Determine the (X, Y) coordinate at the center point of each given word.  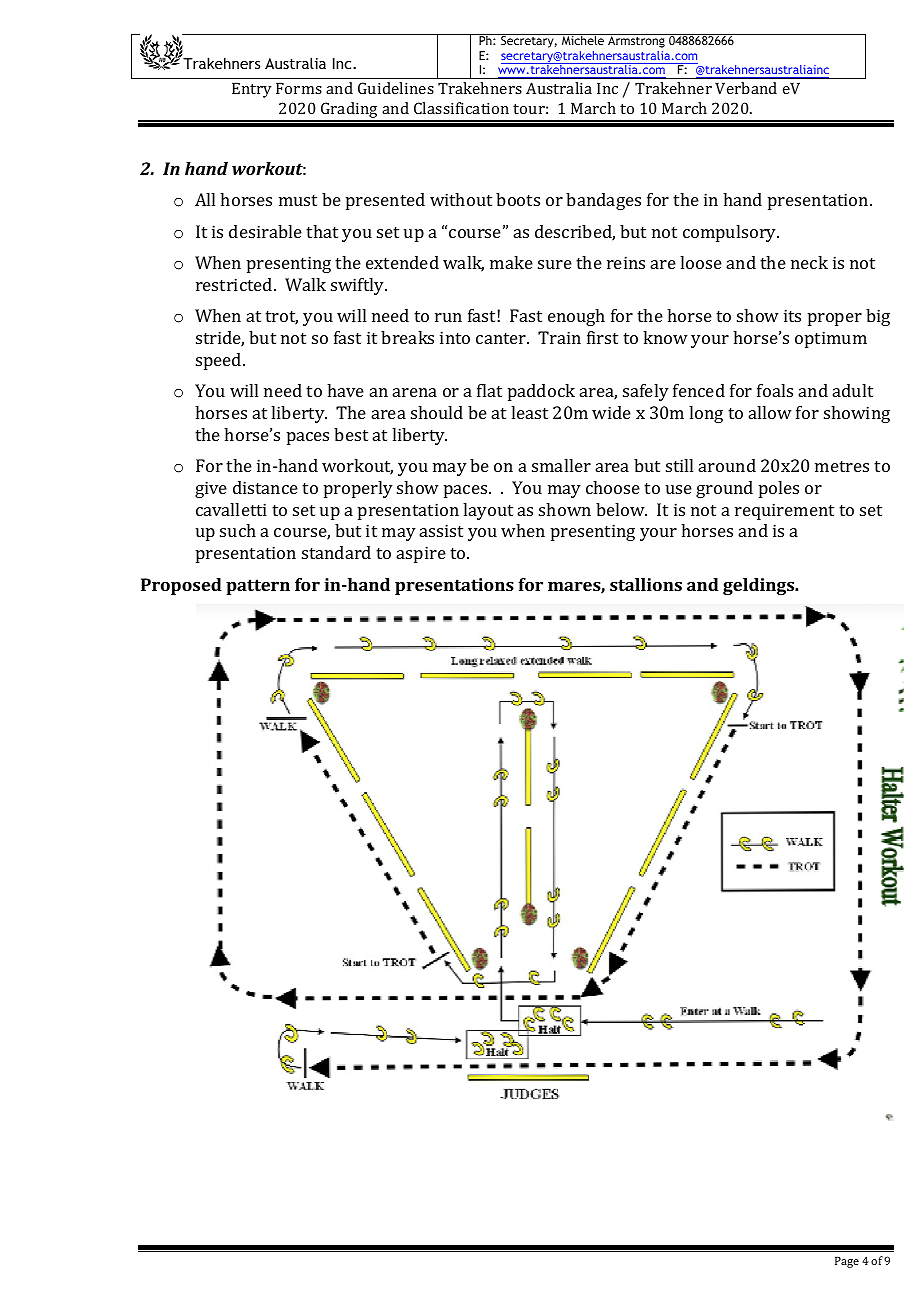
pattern (258, 587)
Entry (252, 90)
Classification (461, 108)
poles (779, 489)
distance (265, 487)
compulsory (731, 233)
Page (847, 1262)
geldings (760, 586)
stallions (646, 584)
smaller (561, 465)
